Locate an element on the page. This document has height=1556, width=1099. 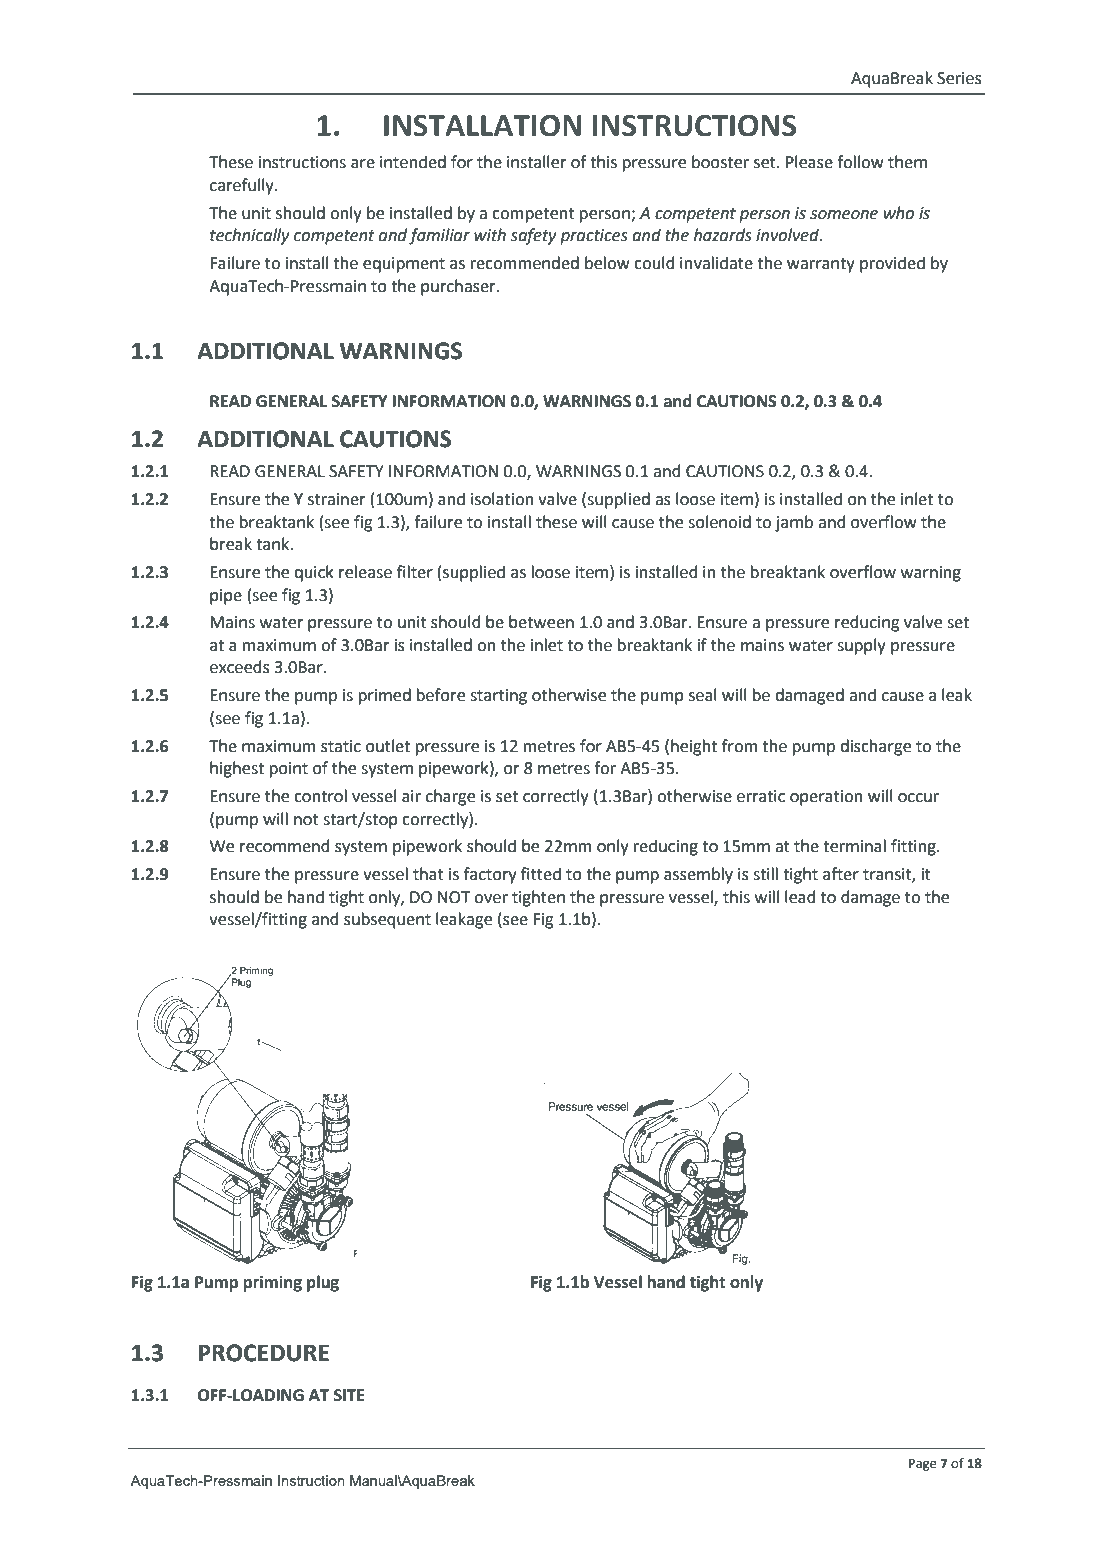
between is located at coordinates (541, 622).
